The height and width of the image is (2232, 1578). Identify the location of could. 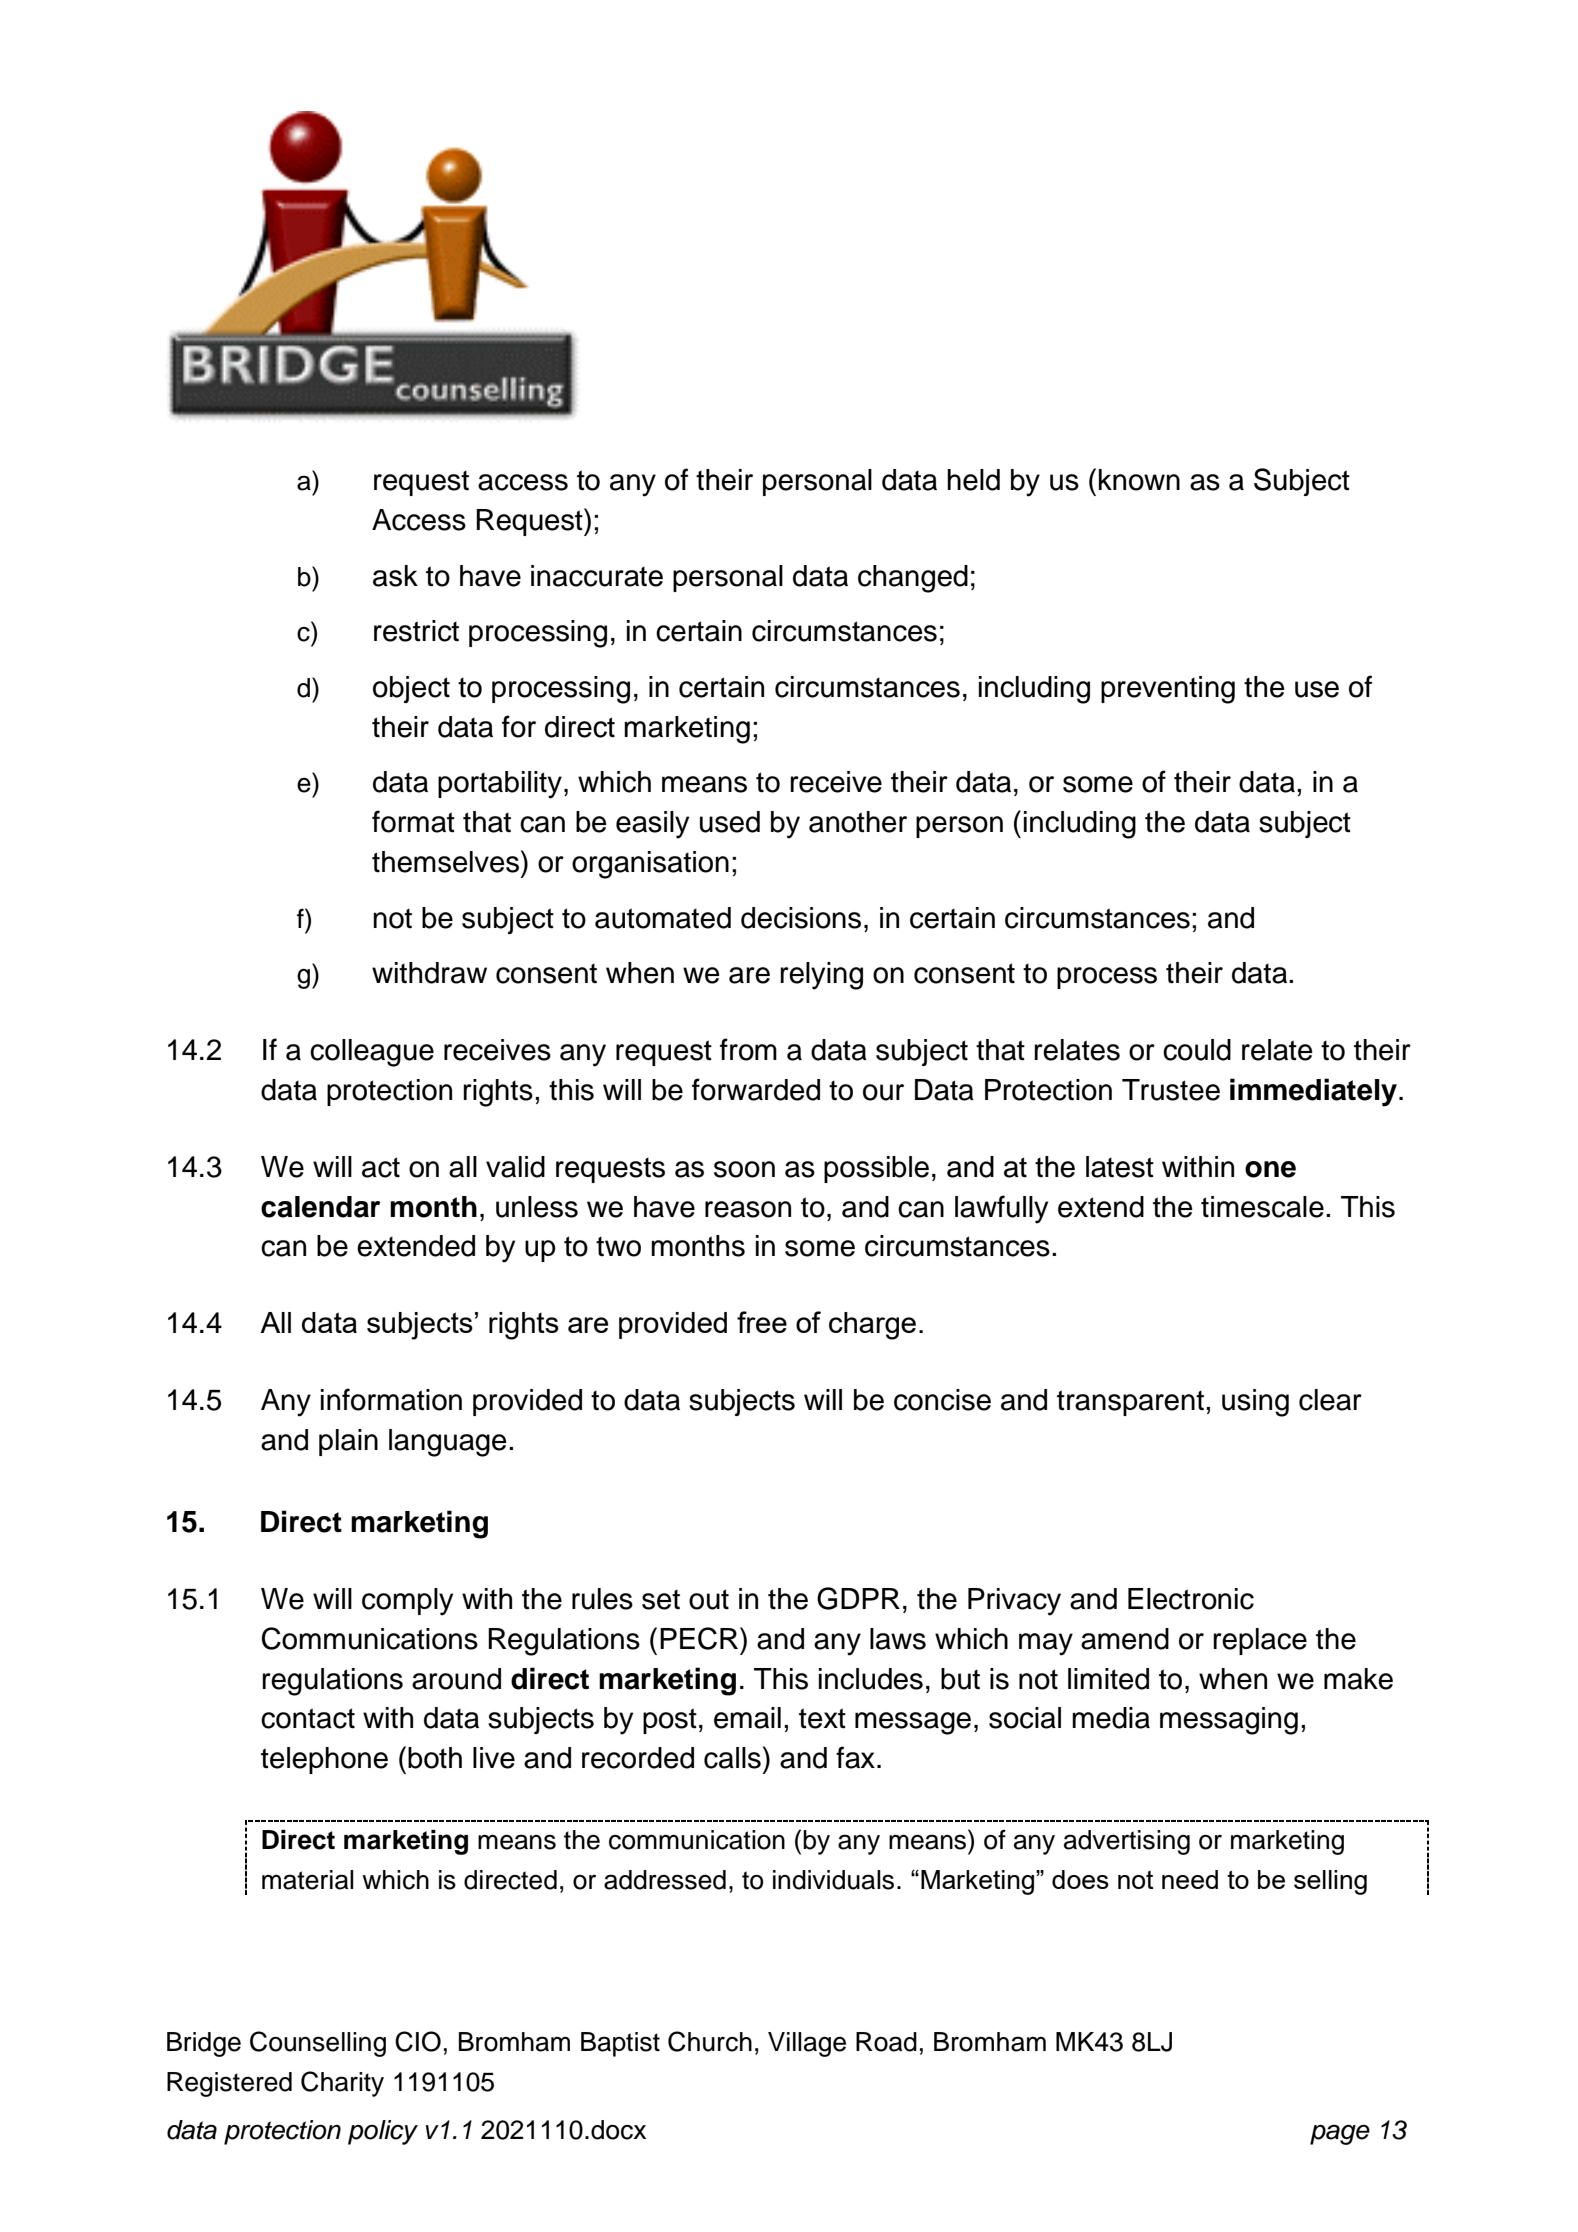
(1197, 1050).
